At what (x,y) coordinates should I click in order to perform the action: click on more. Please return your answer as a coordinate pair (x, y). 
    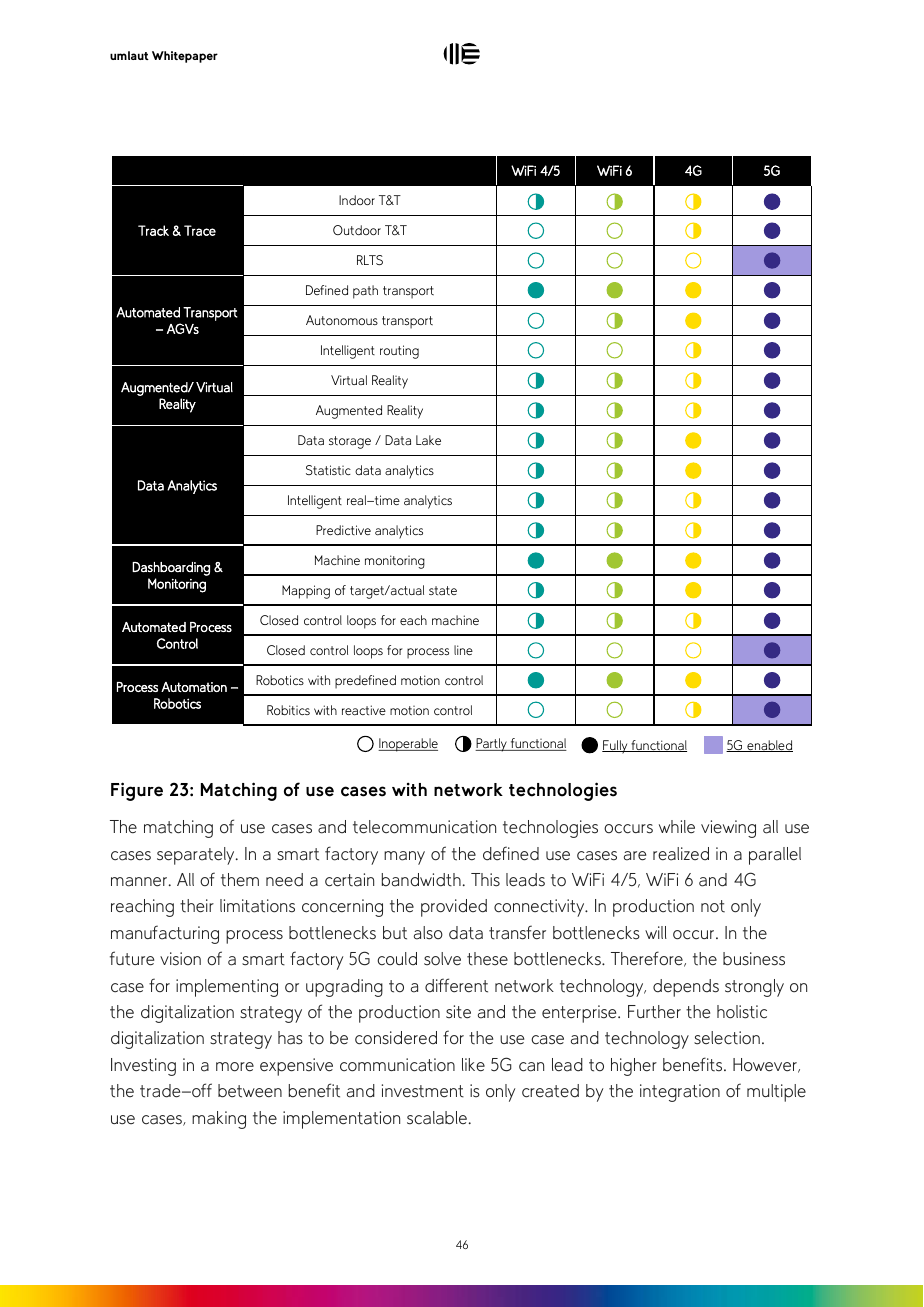
    Looking at the image, I should click on (235, 1067).
